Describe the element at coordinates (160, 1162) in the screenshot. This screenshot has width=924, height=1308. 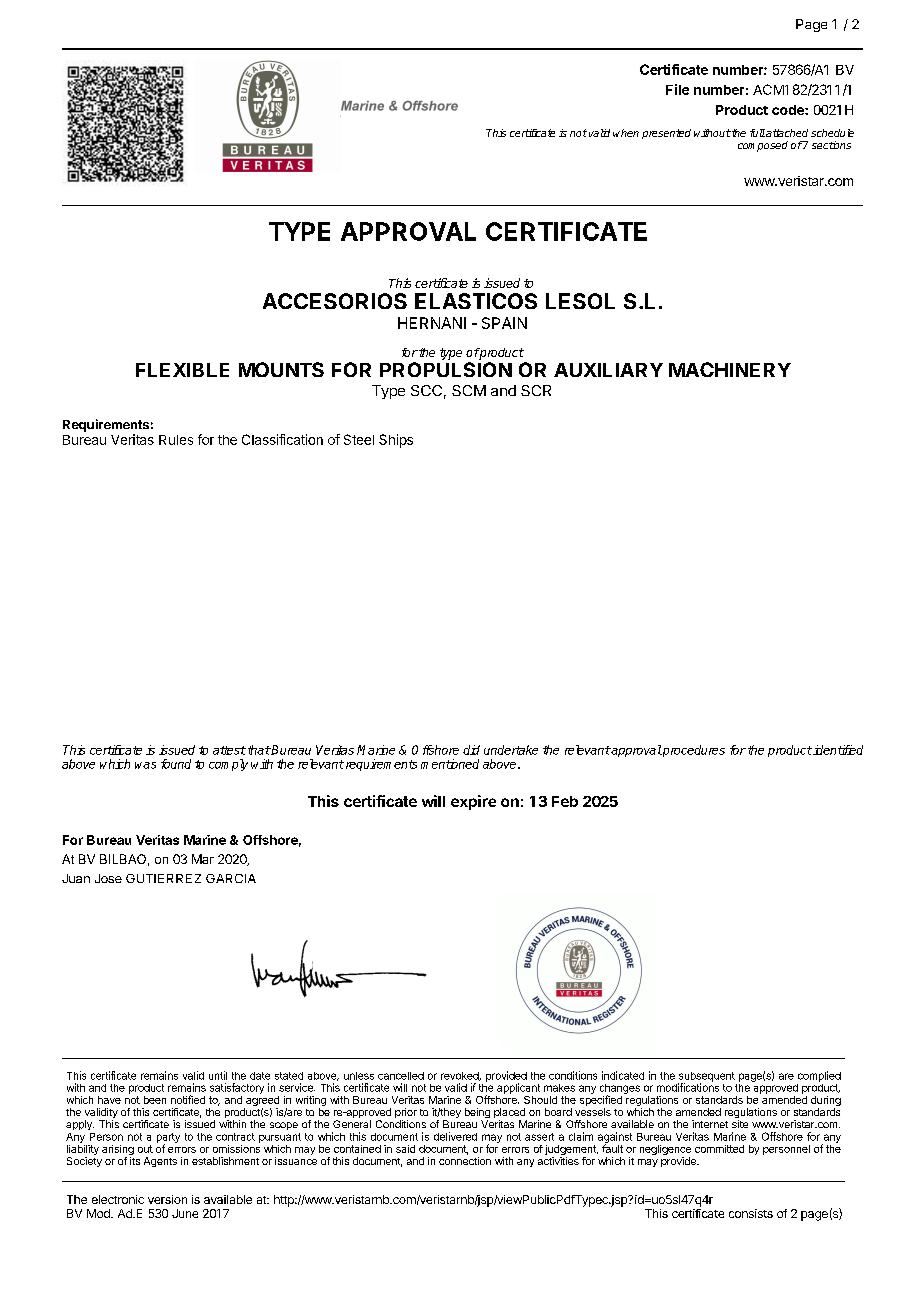
I see `Agents` at that location.
